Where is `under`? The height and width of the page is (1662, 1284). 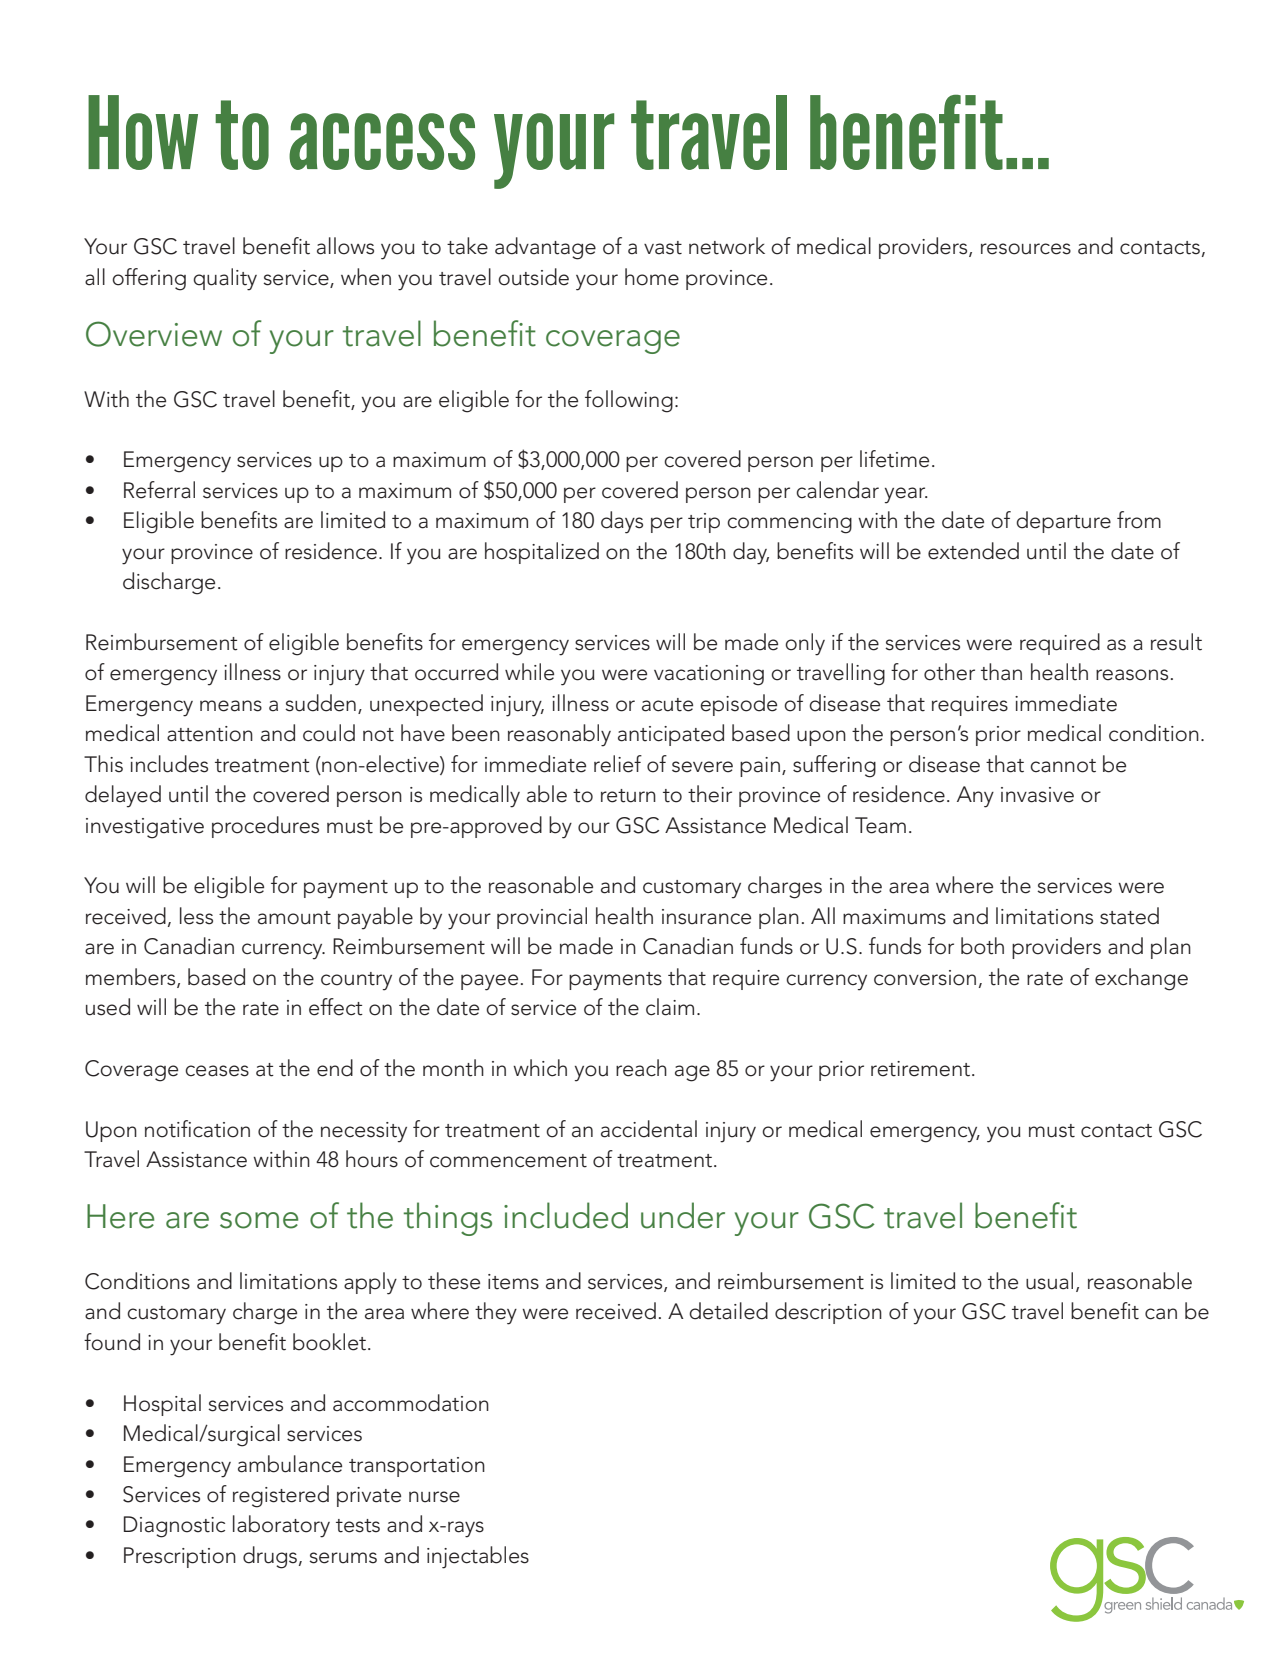
under is located at coordinates (683, 1215).
